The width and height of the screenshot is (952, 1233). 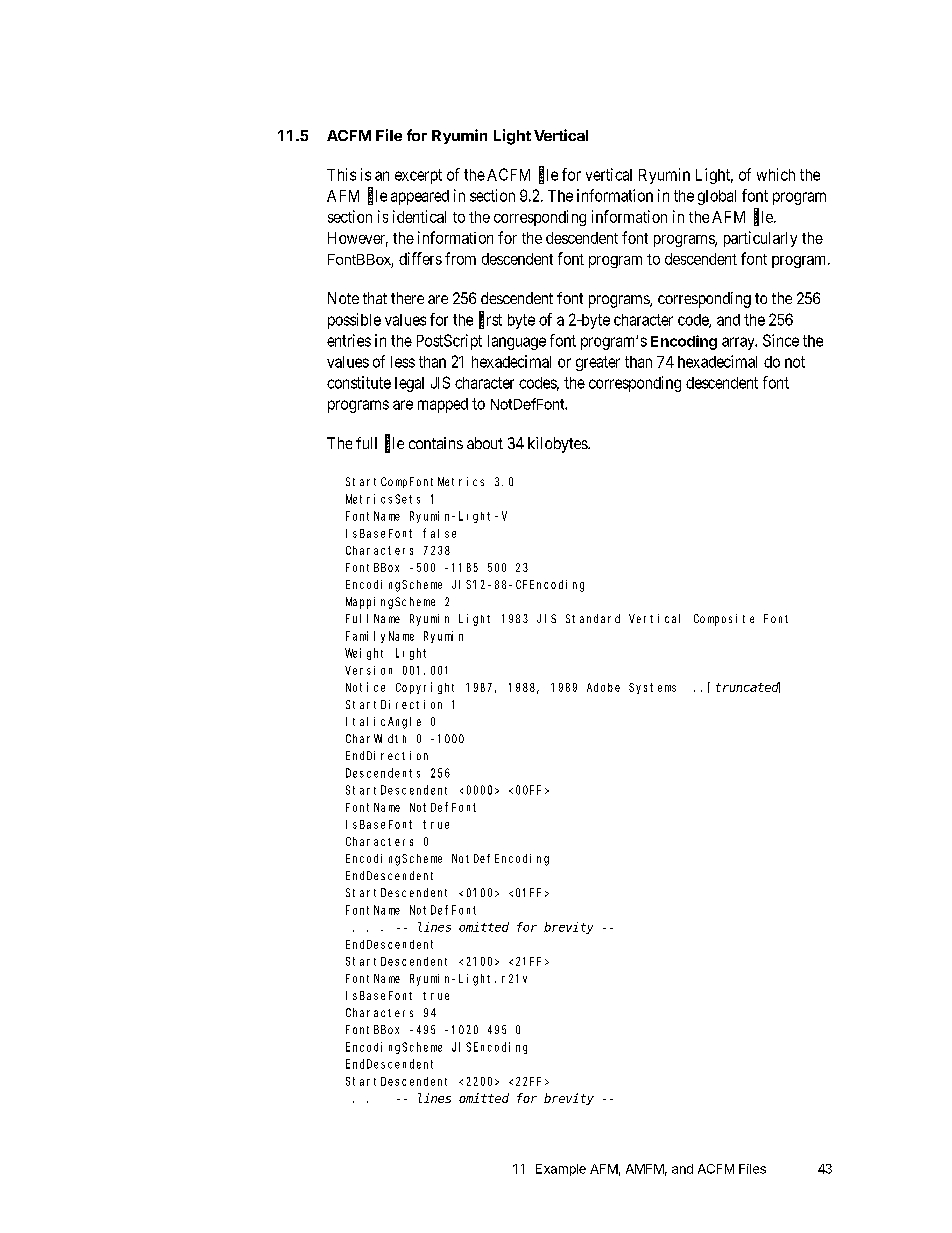 What do you see at coordinates (717, 197) in the screenshot?
I see `global` at bounding box center [717, 197].
